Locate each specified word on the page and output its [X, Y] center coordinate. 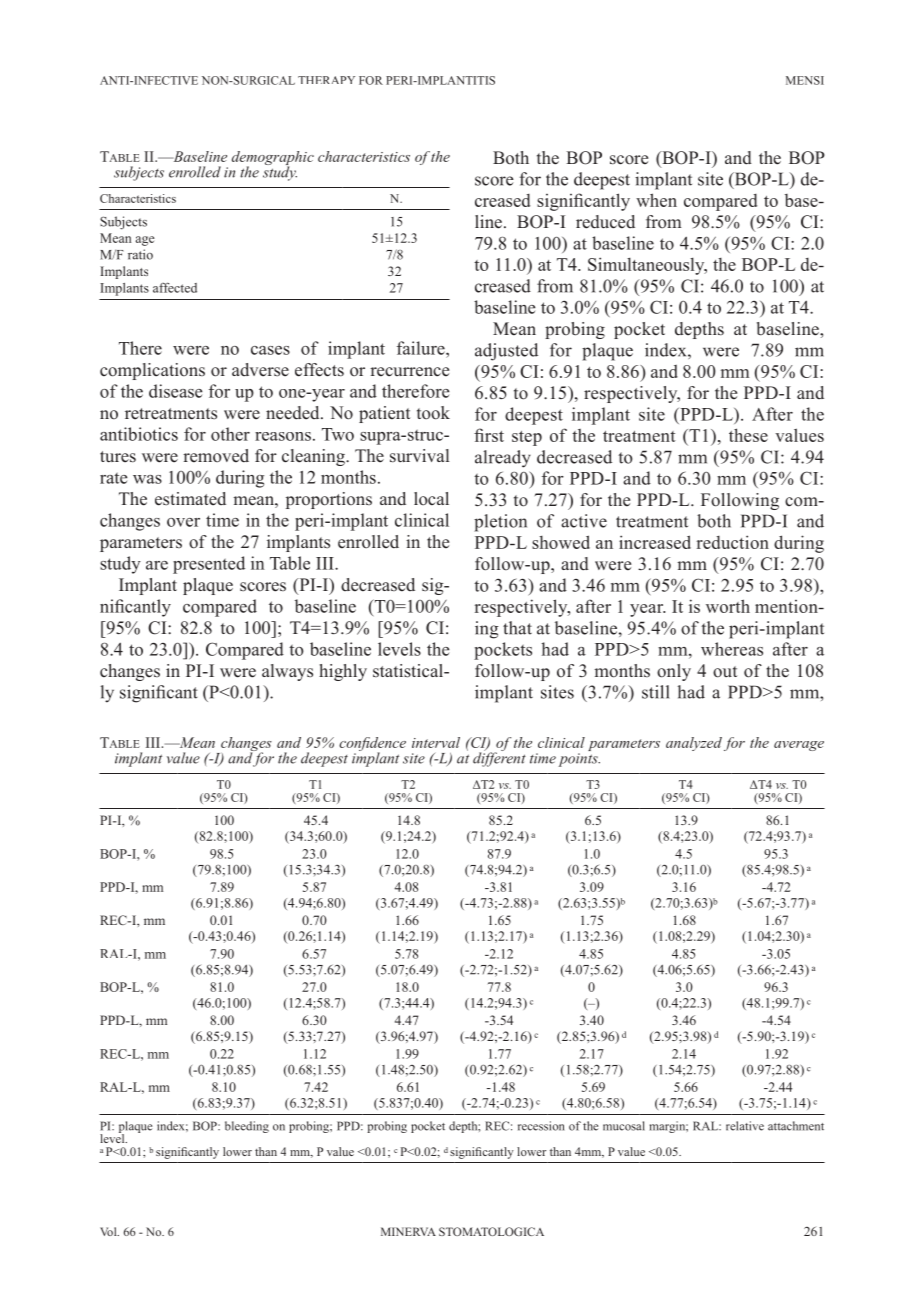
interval [436, 742]
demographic [273, 159]
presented [209, 565]
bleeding [247, 1127]
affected [175, 287]
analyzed [694, 744]
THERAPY [326, 80]
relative [745, 1126]
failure [422, 348]
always [287, 672]
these [748, 435]
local [431, 498]
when [656, 200]
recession [541, 1126]
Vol [109, 1231]
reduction [733, 542]
